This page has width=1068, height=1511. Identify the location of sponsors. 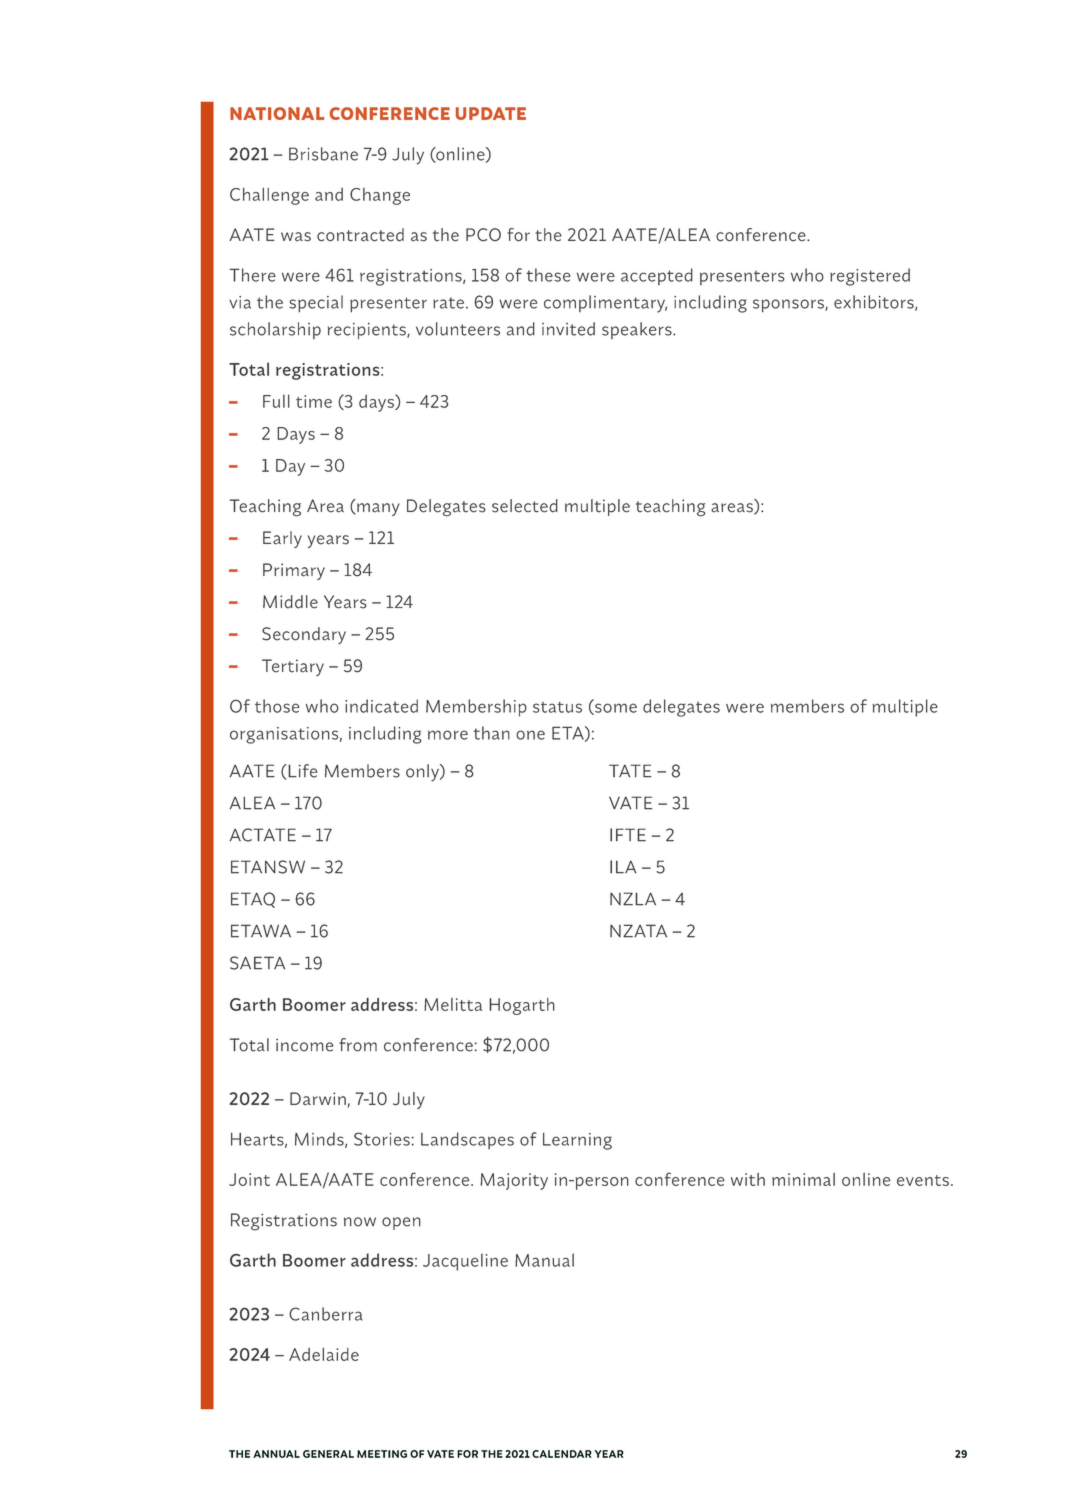
(789, 305).
